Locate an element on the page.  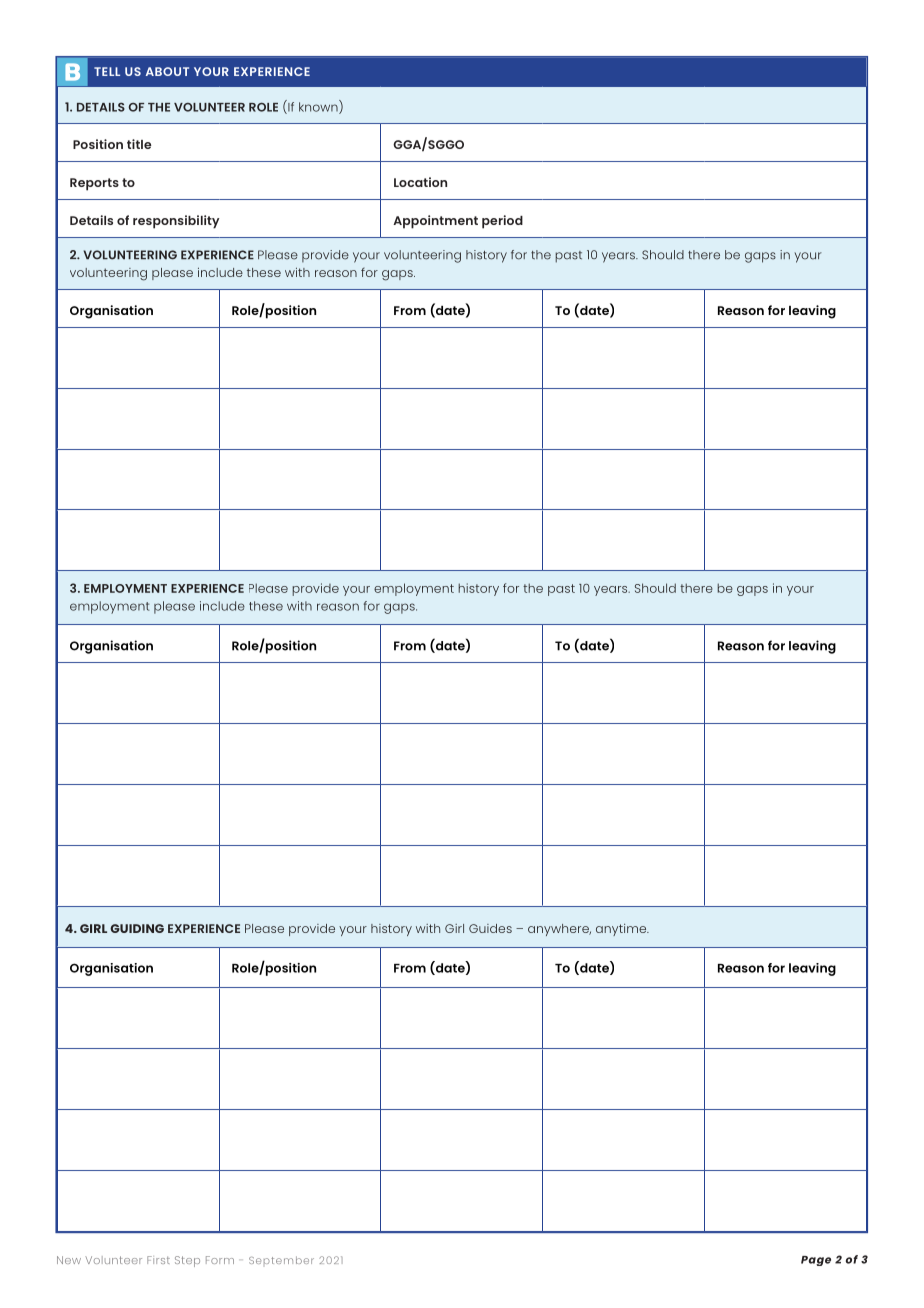
First is located at coordinates (158, 1260).
